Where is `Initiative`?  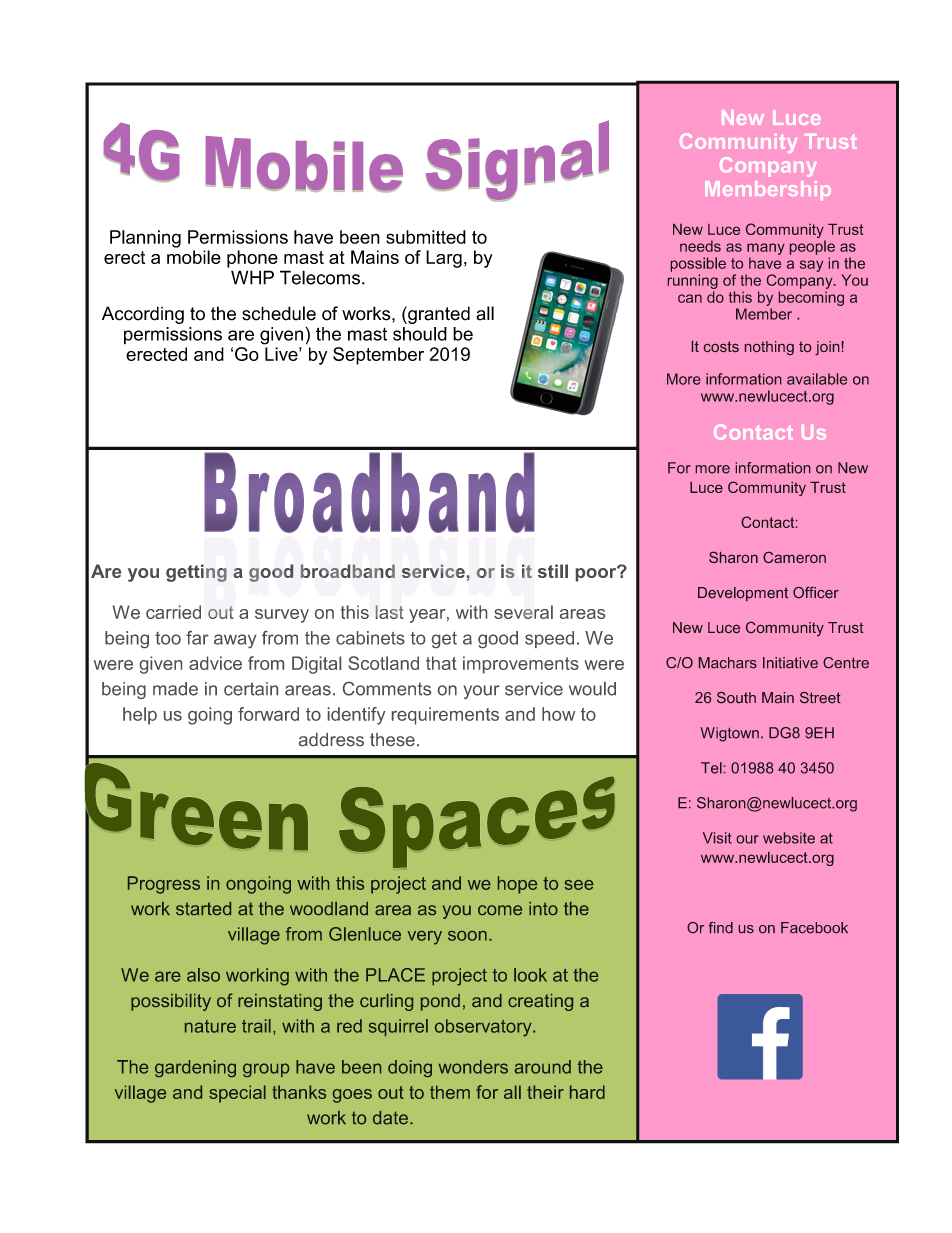 Initiative is located at coordinates (790, 662).
